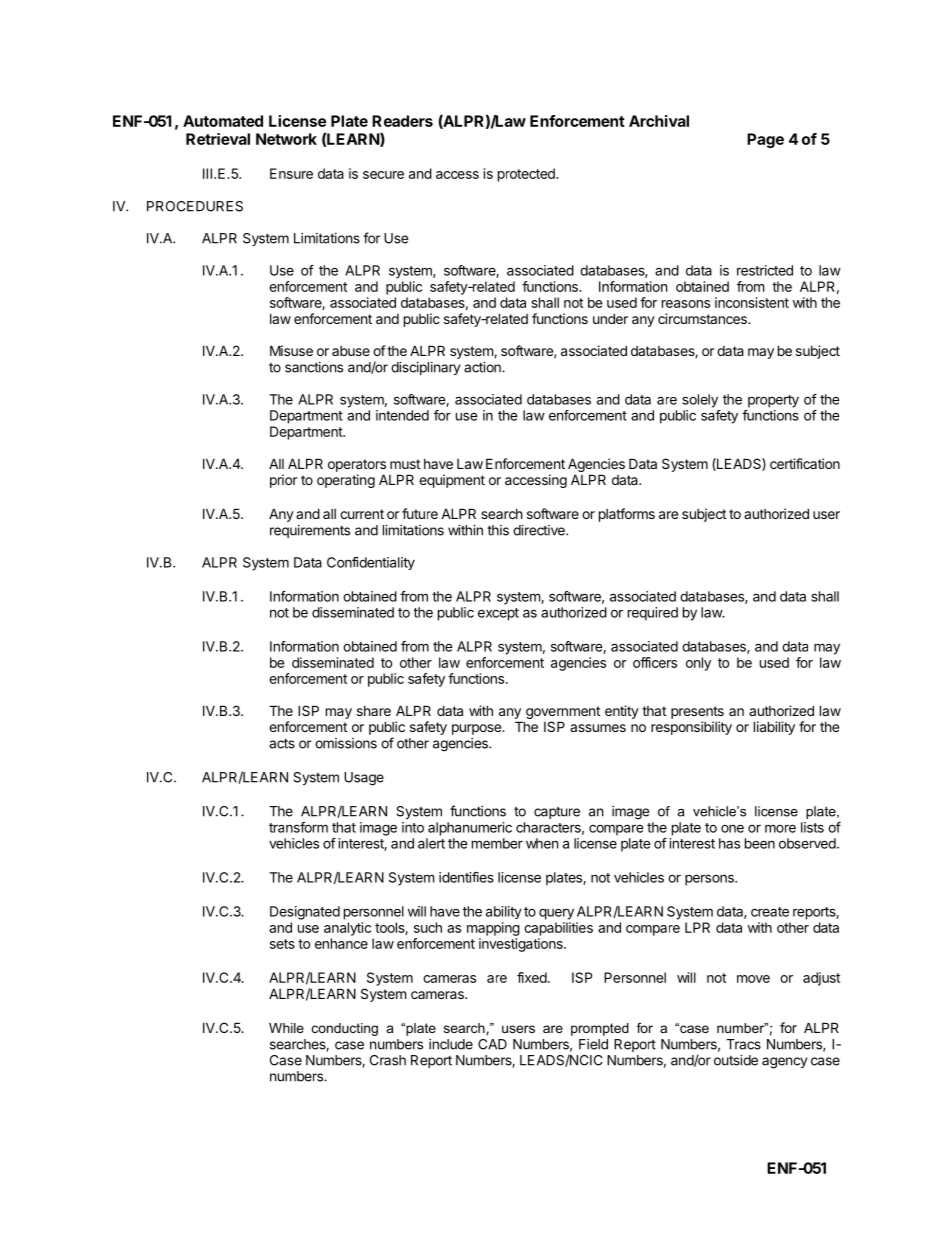  I want to click on While, so click(286, 1028).
